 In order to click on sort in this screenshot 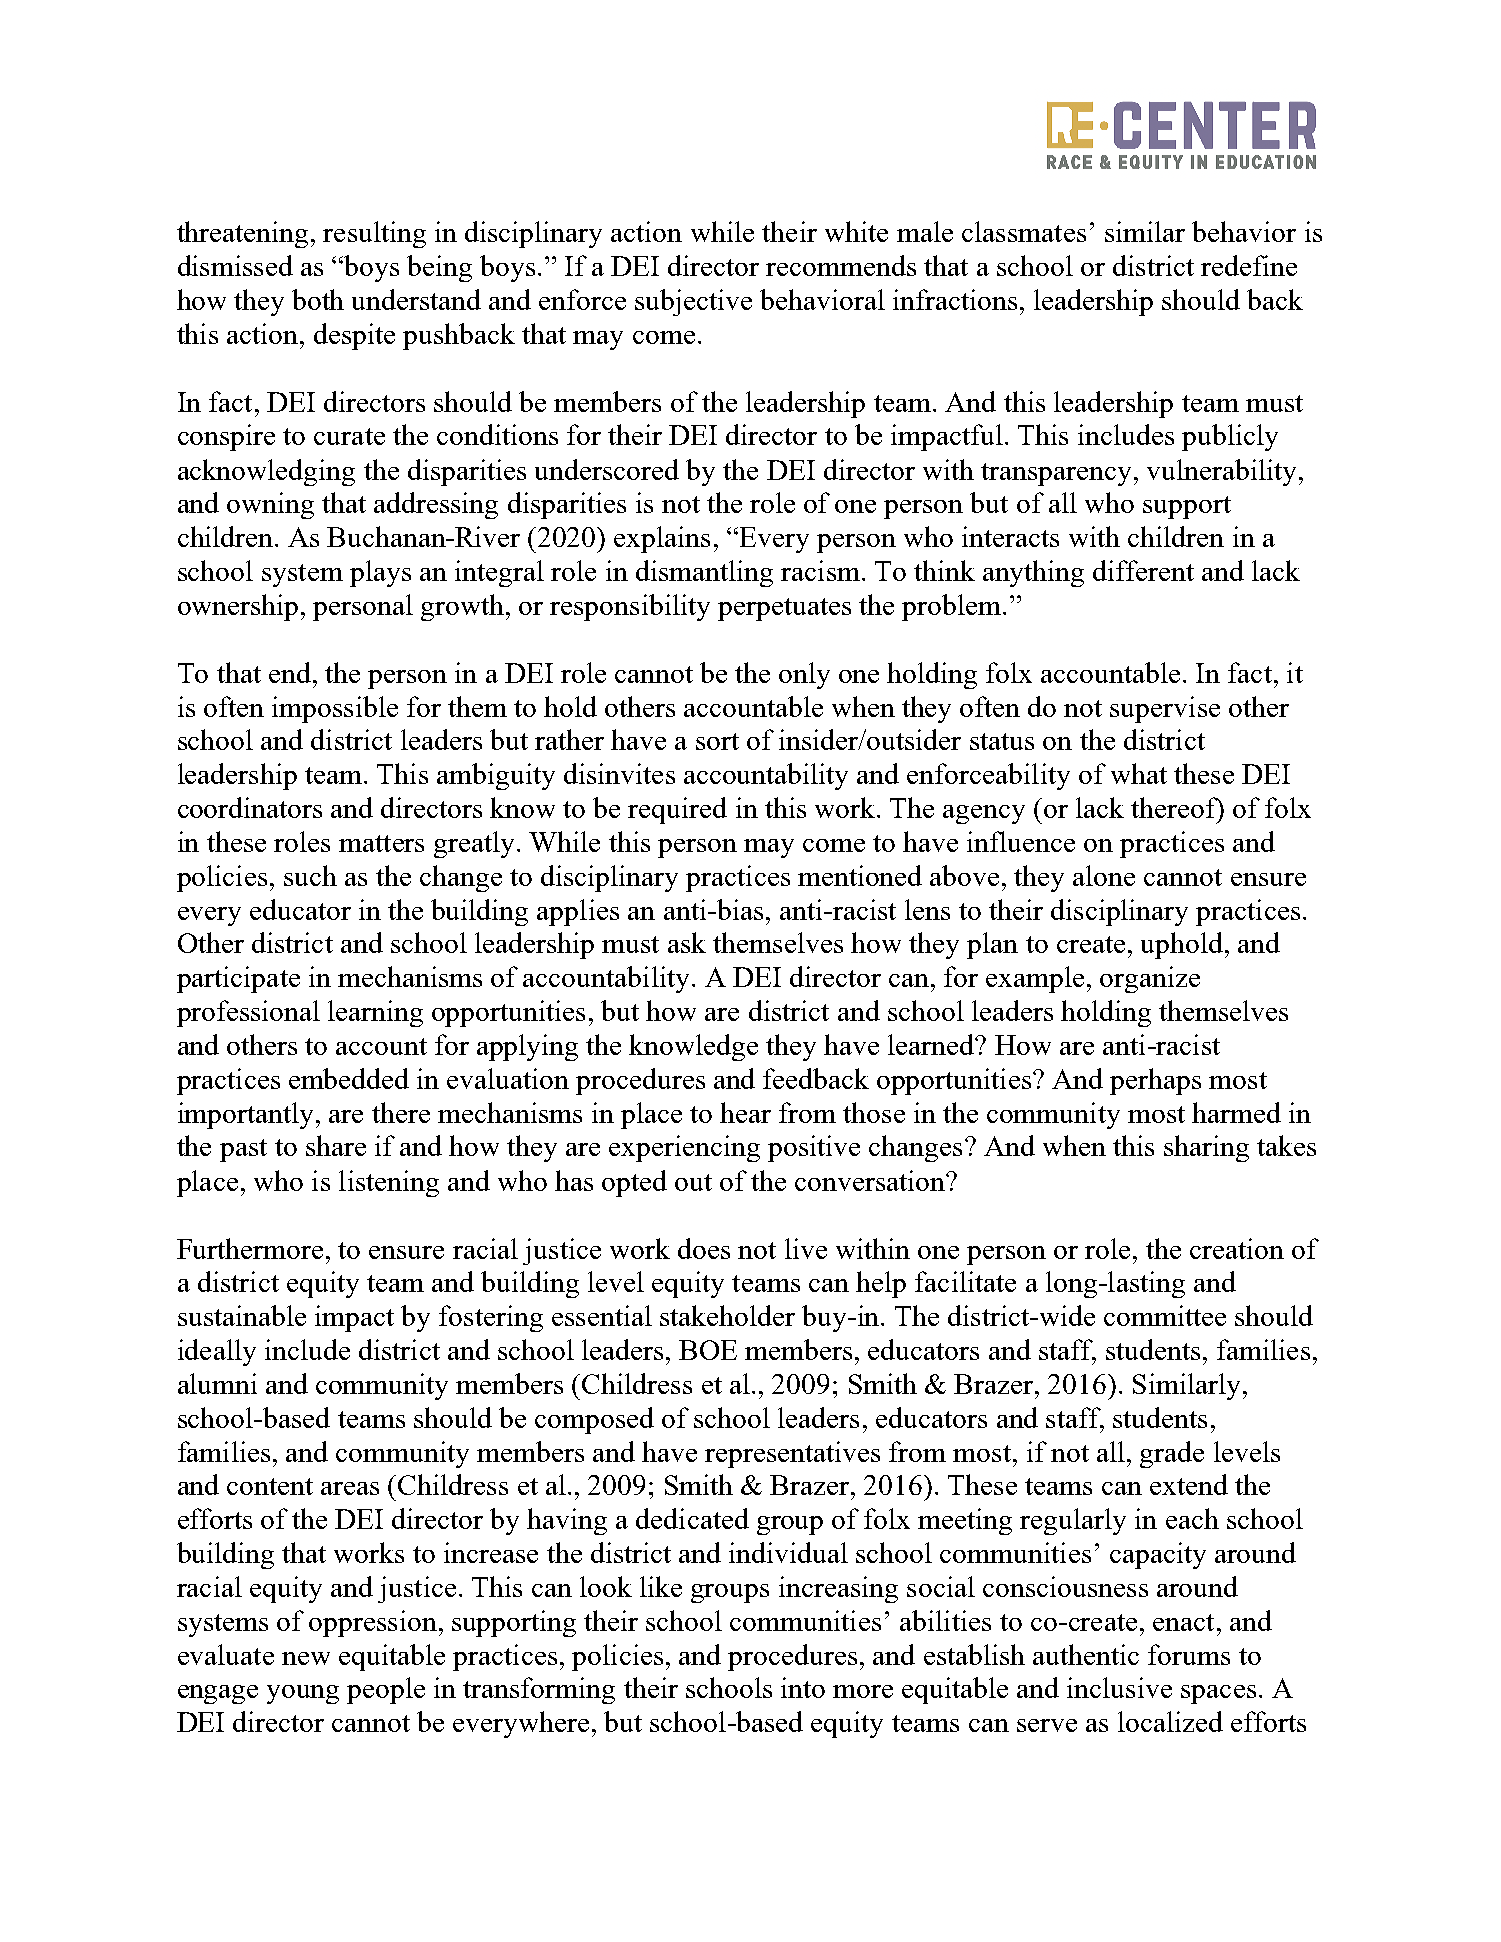, I will do `click(717, 741)`.
